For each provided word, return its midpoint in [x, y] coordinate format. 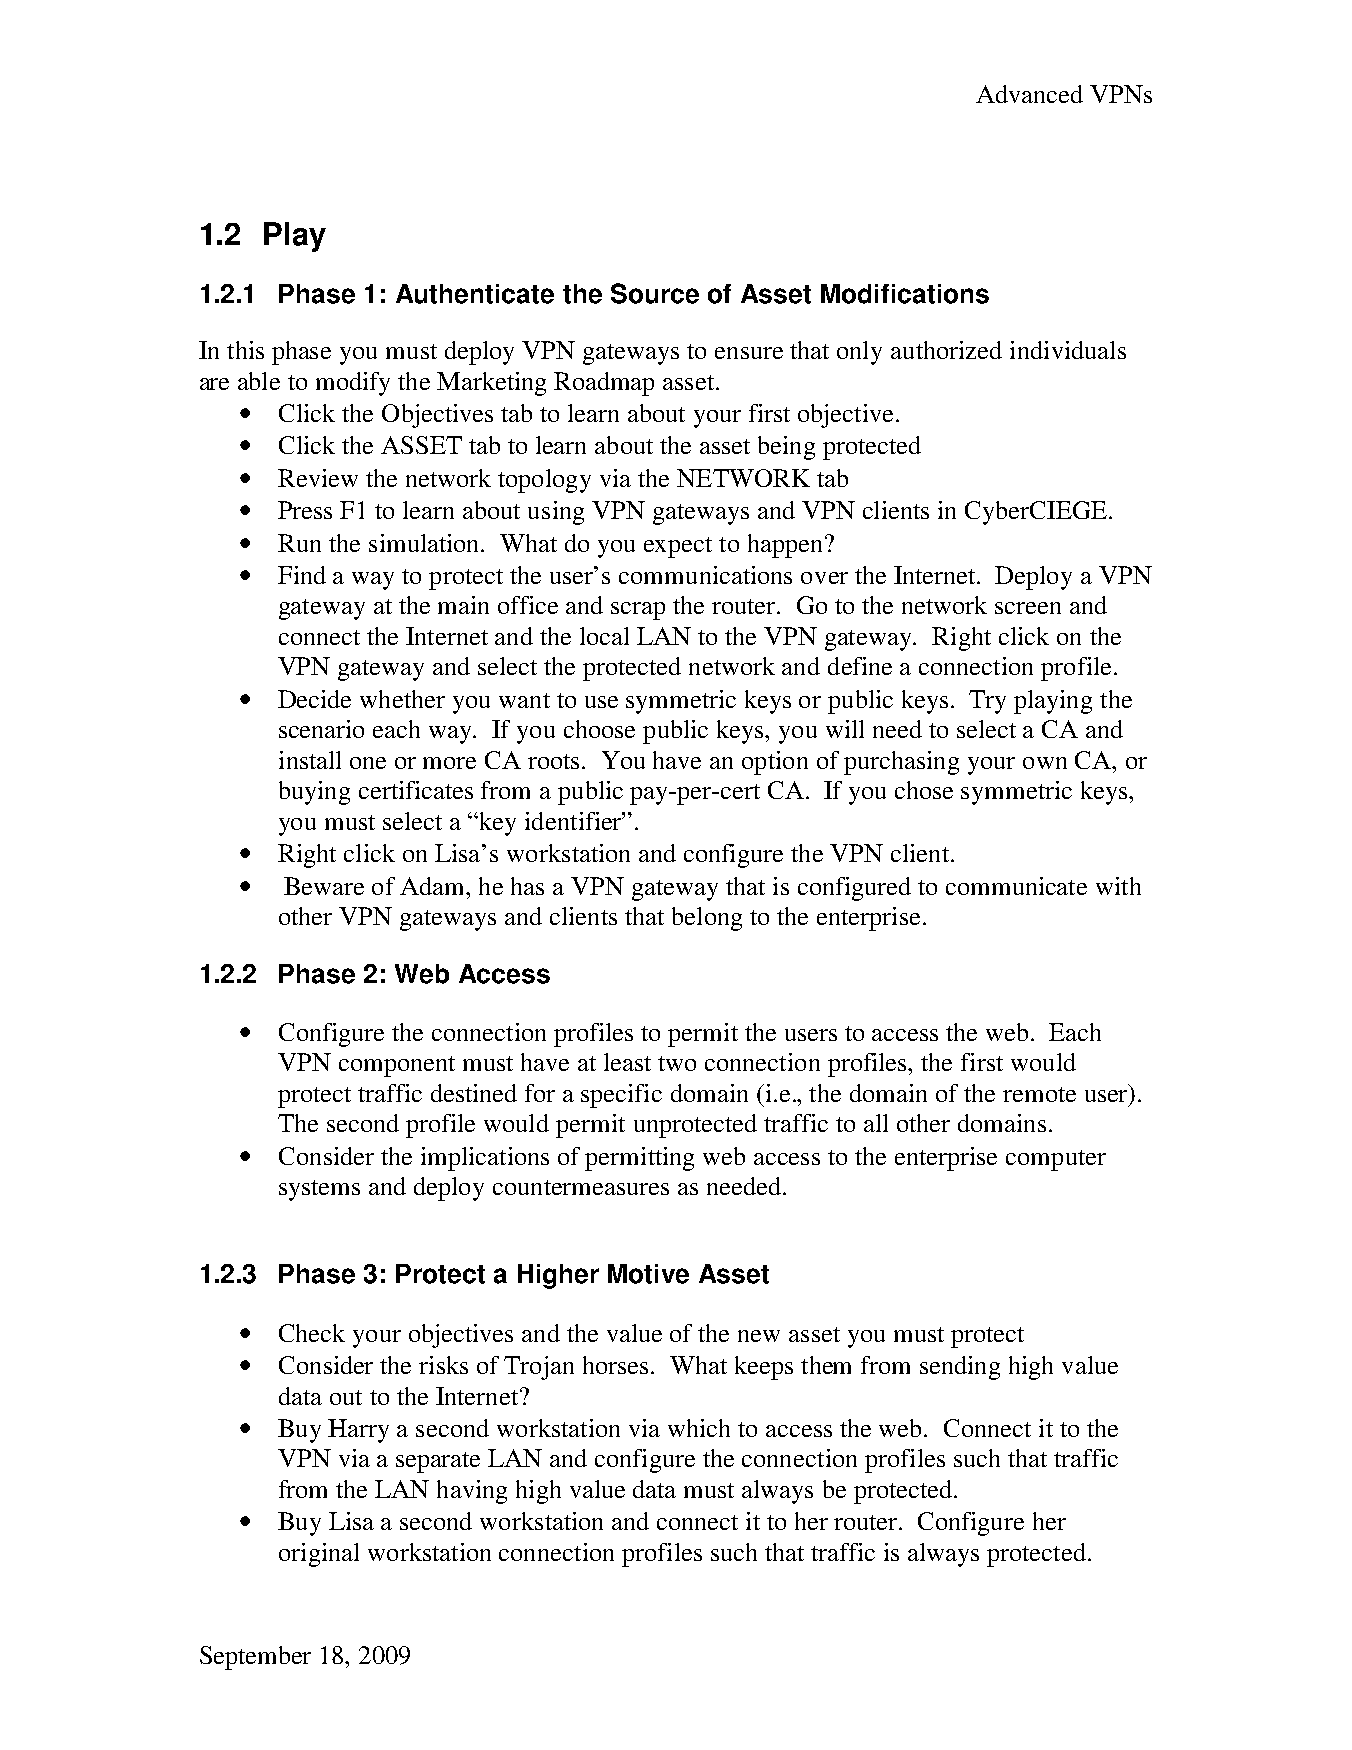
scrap [638, 611]
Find [302, 575]
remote [1039, 1094]
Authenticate [475, 294]
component [397, 1066]
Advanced [1029, 94]
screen [1028, 608]
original [319, 1555]
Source [655, 293]
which [699, 1428]
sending [960, 1368]
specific [621, 1096]
